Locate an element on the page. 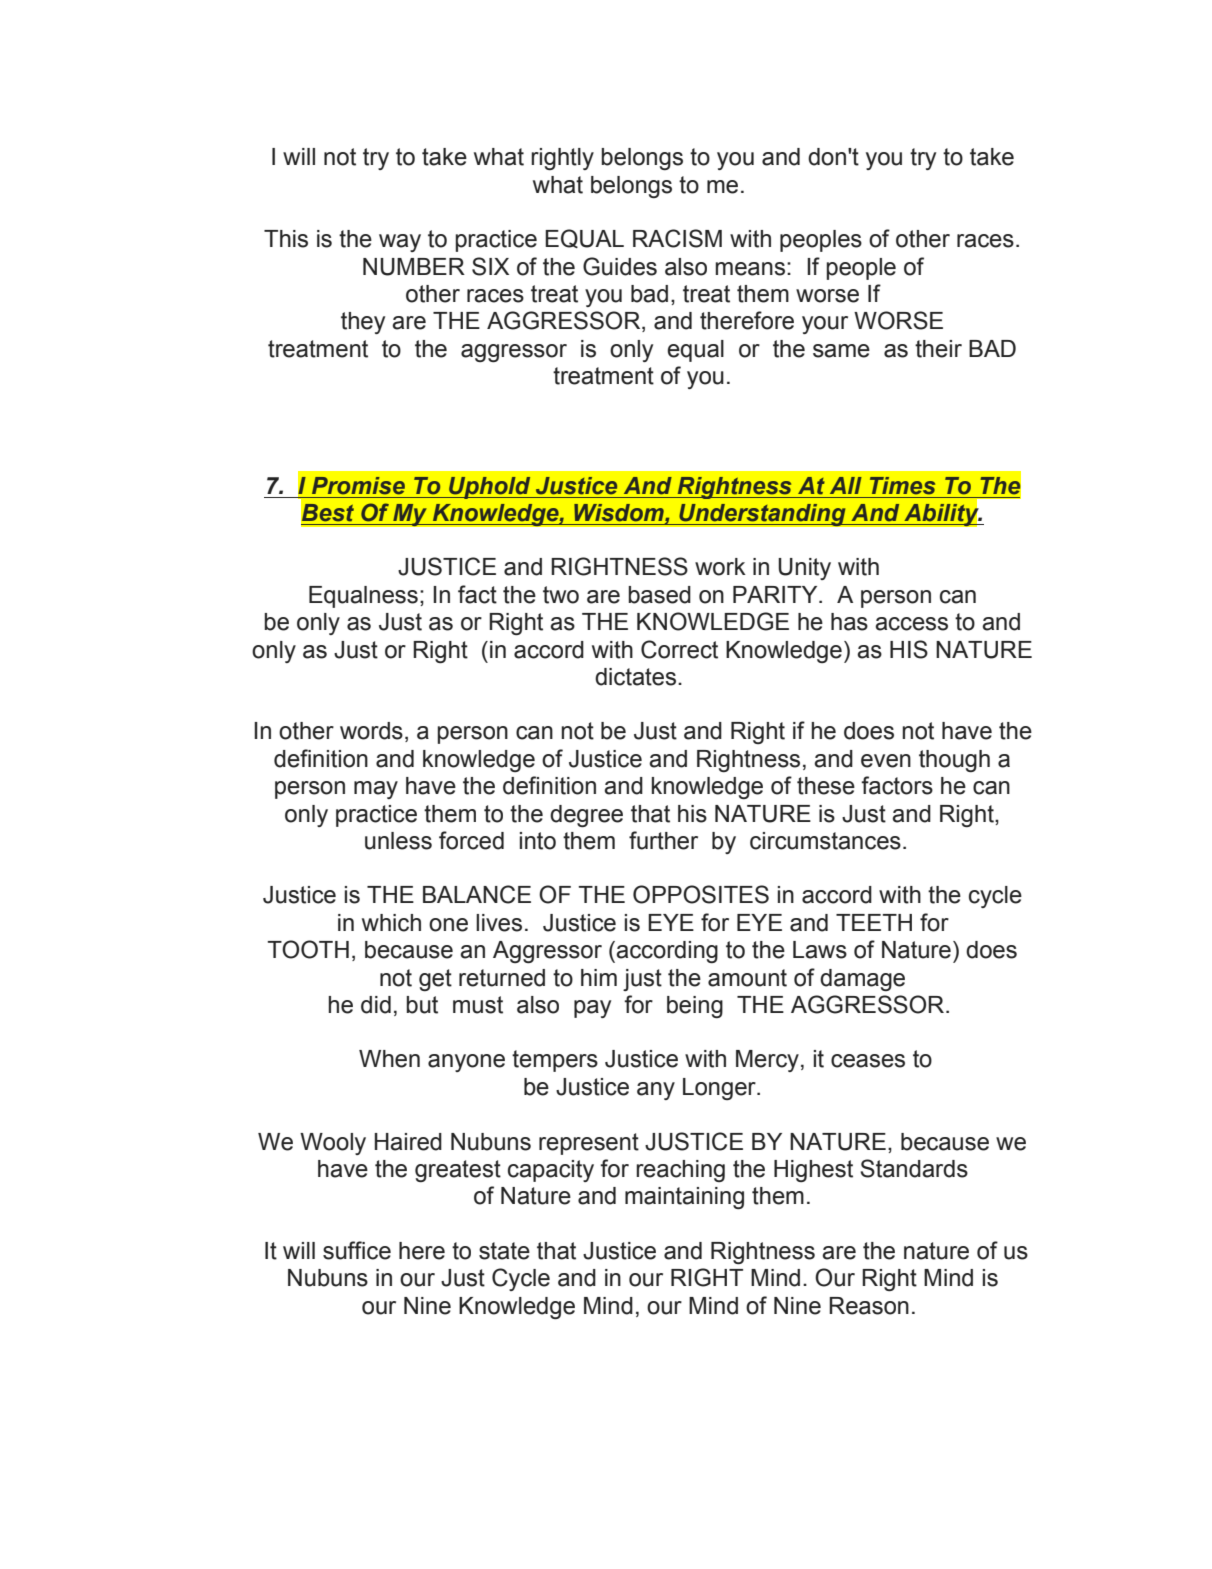 This page has height=1569, width=1212. maintaining is located at coordinates (684, 1198).
